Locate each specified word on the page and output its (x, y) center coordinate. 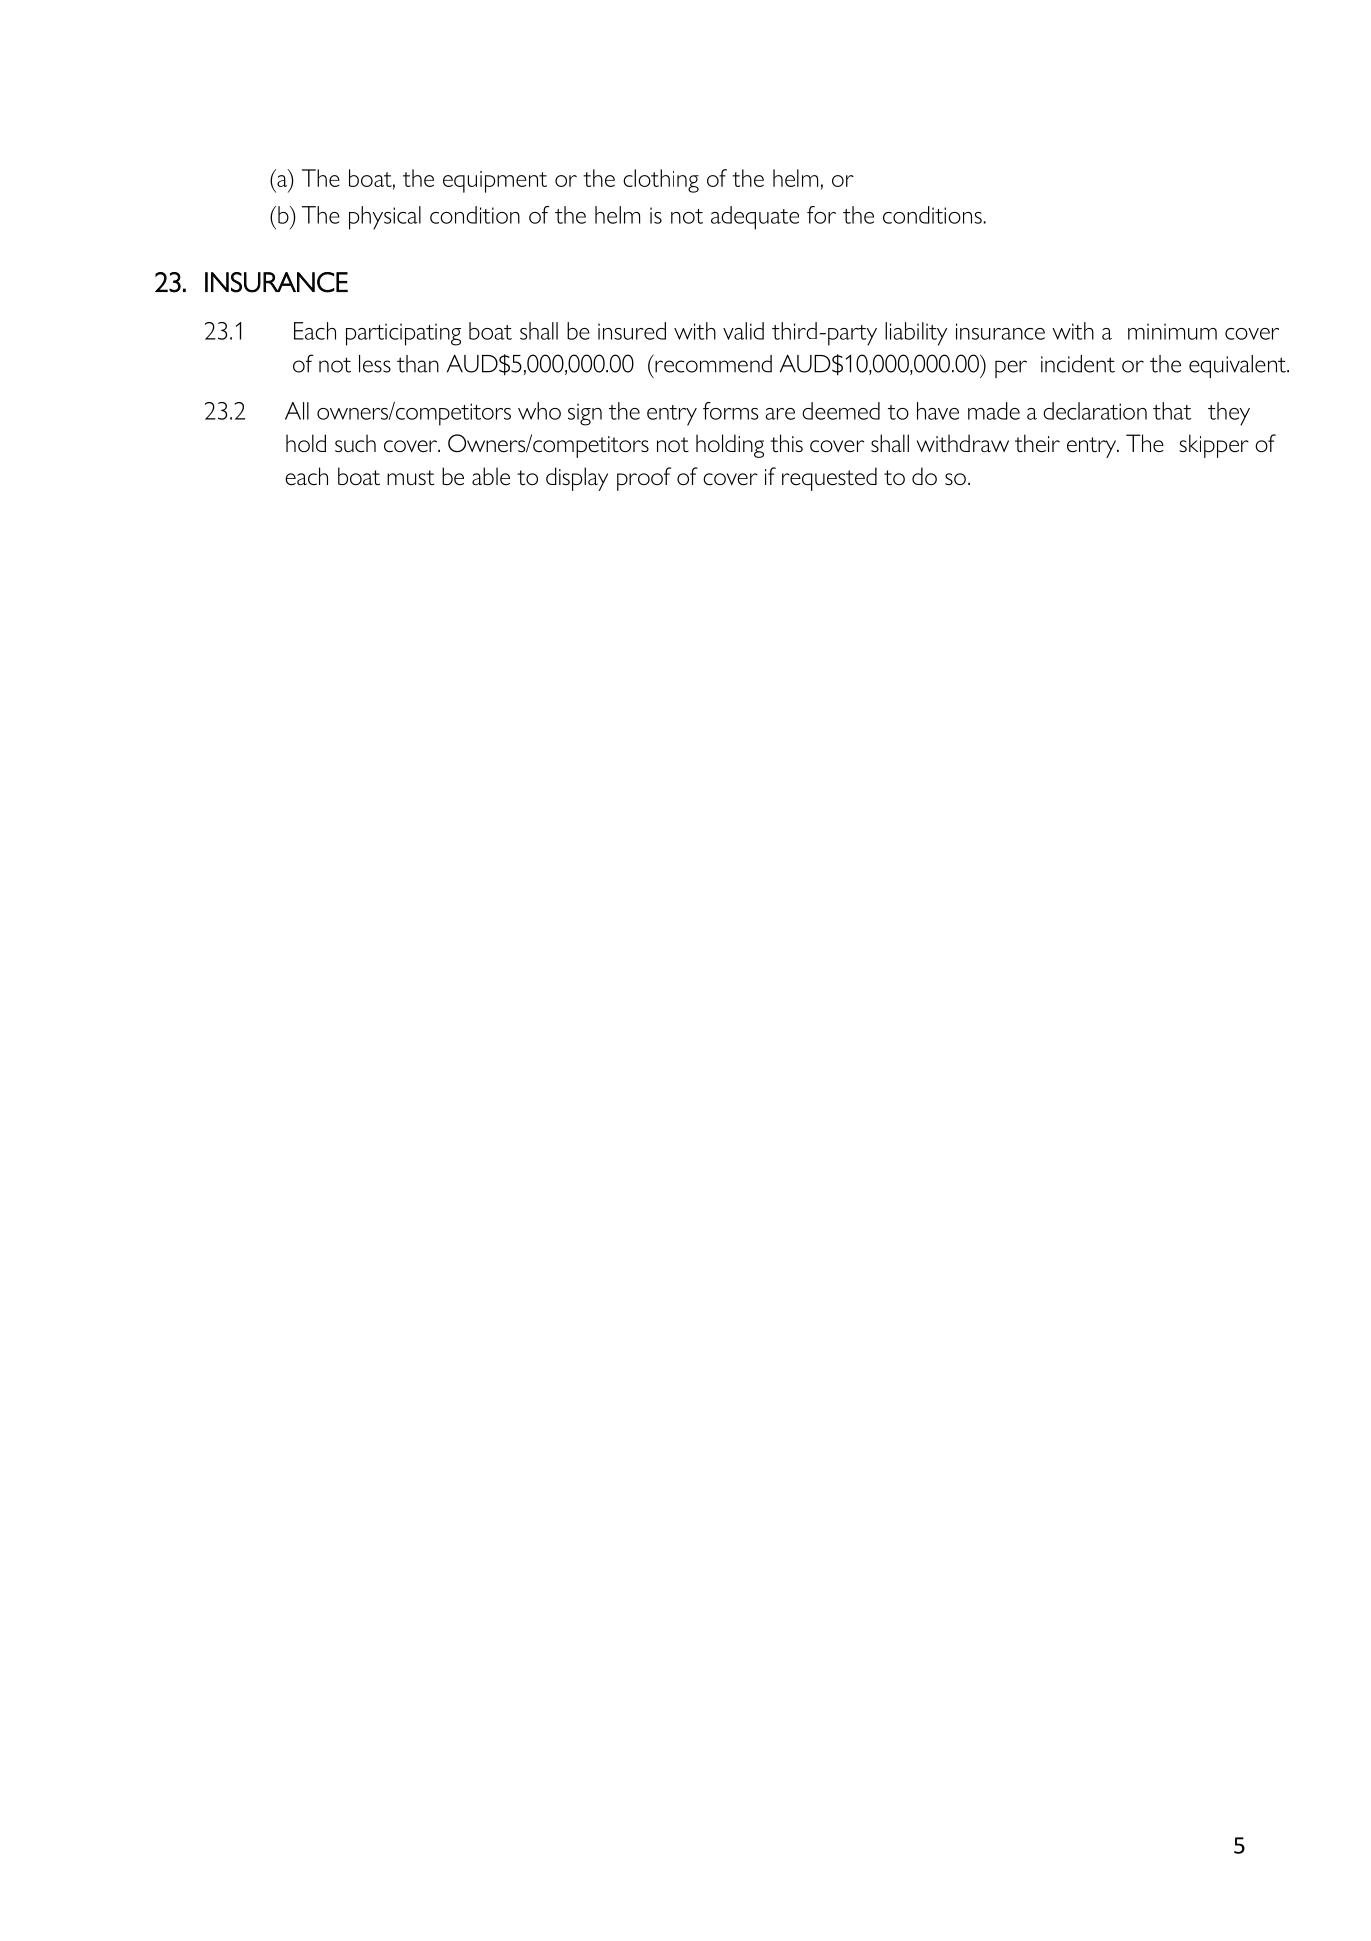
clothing (661, 181)
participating (403, 334)
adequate (755, 218)
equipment (495, 182)
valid (743, 331)
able (491, 476)
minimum (1172, 331)
